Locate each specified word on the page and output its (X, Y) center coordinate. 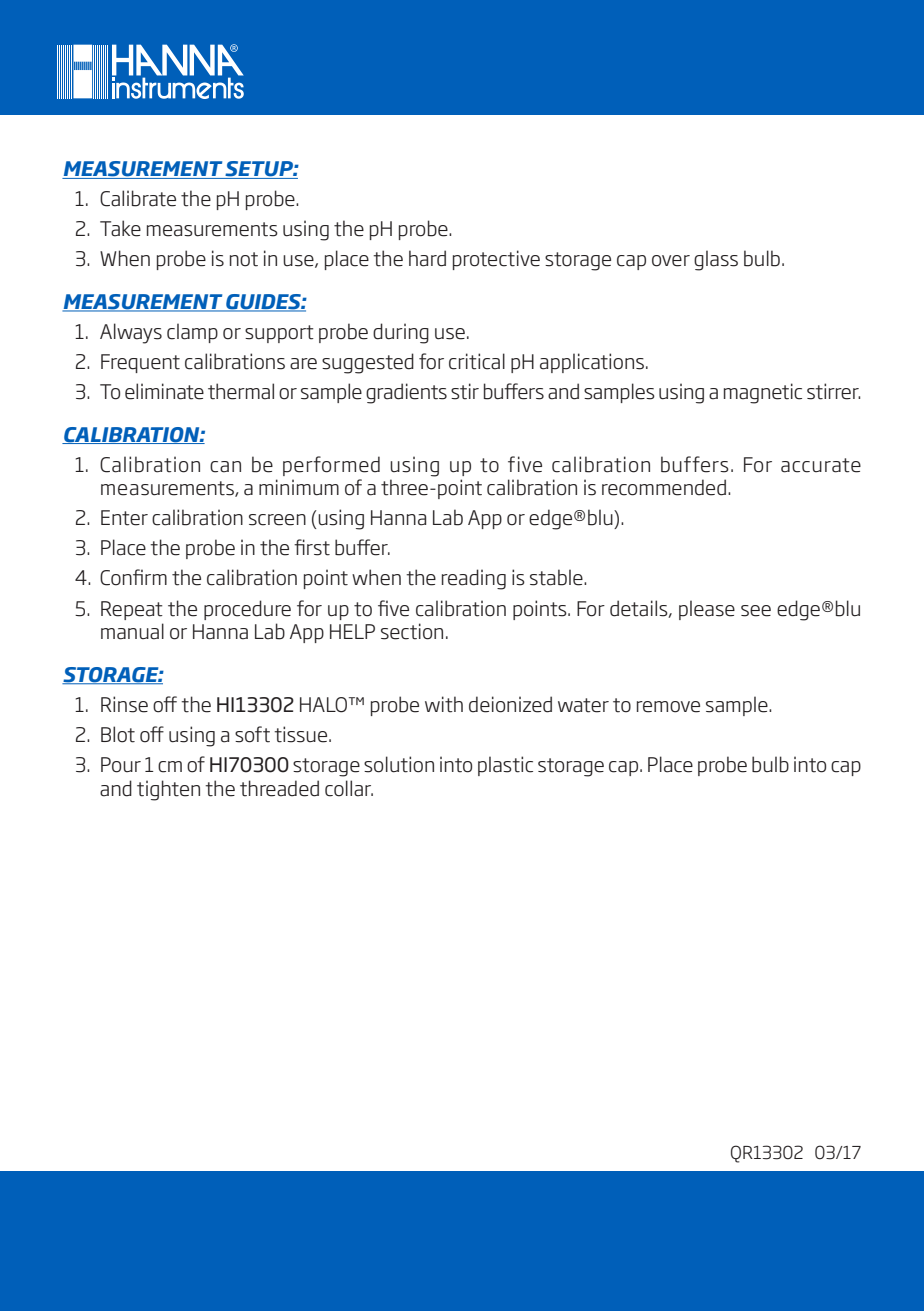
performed (331, 466)
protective (496, 260)
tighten (168, 790)
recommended (664, 487)
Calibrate (138, 198)
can (225, 467)
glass (716, 260)
